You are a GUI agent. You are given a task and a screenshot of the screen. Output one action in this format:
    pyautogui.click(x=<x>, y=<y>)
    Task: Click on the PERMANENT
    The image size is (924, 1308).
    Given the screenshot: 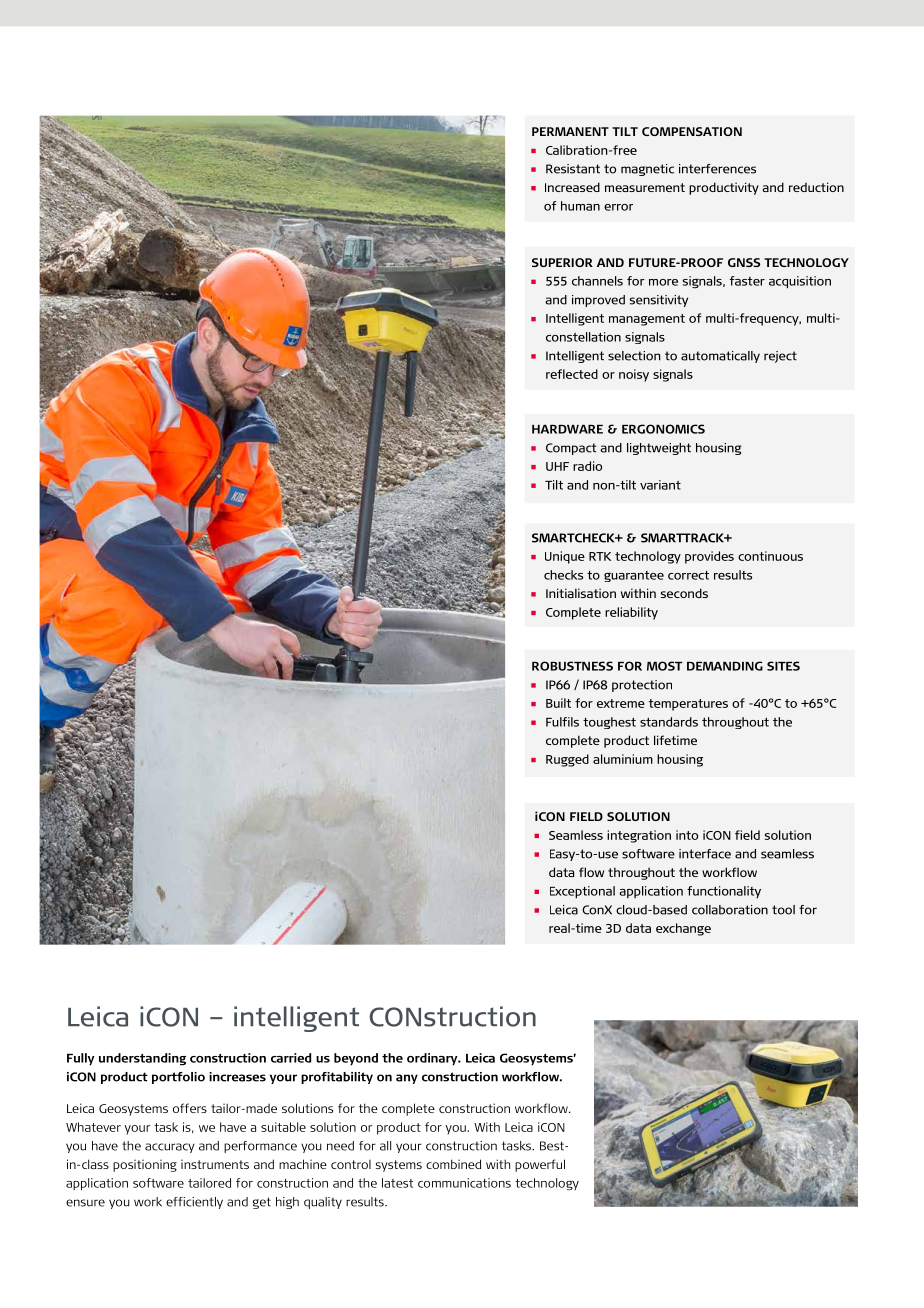 What is the action you would take?
    pyautogui.click(x=570, y=131)
